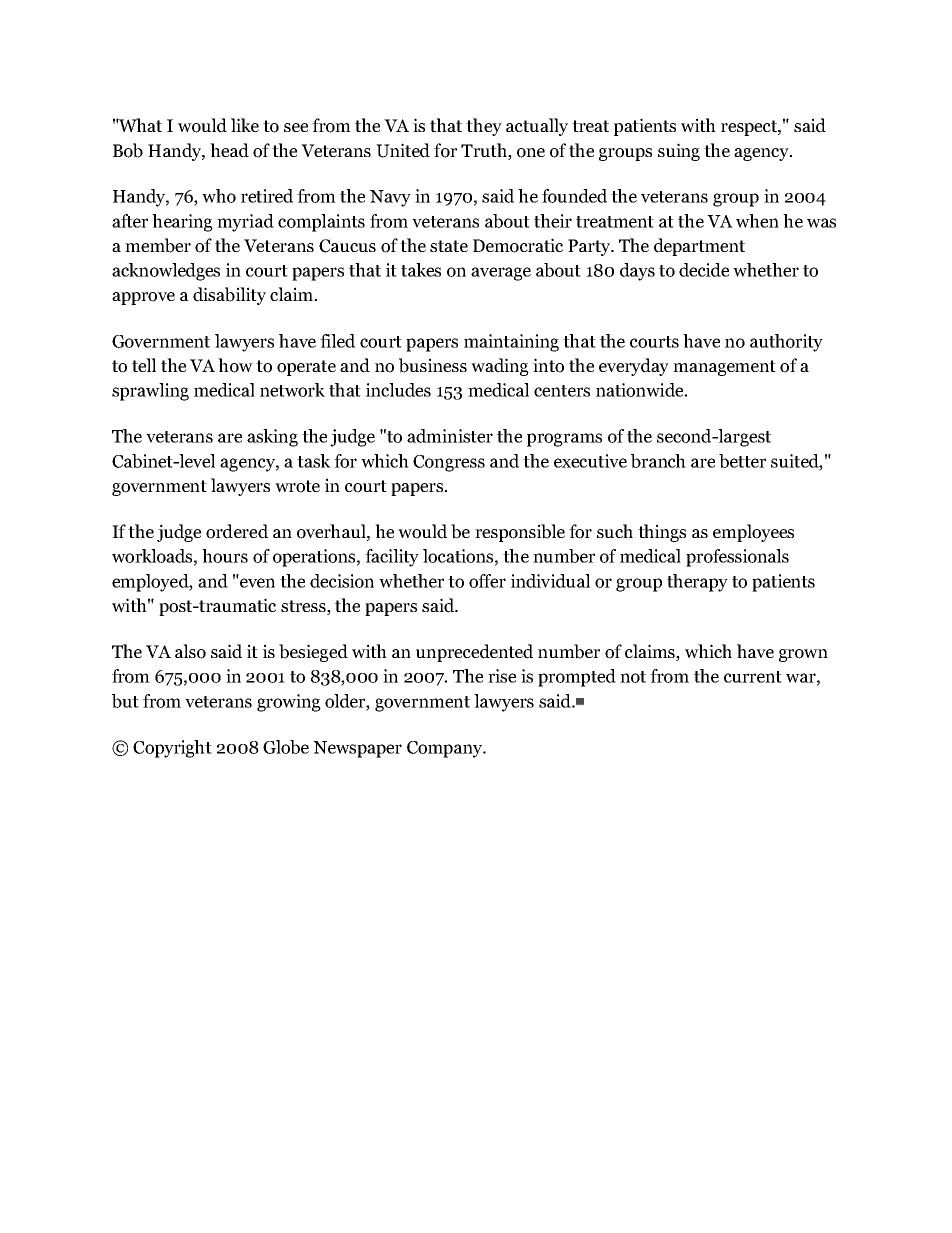 This page has height=1233, width=952. What do you see at coordinates (679, 152) in the page?
I see `suing` at bounding box center [679, 152].
